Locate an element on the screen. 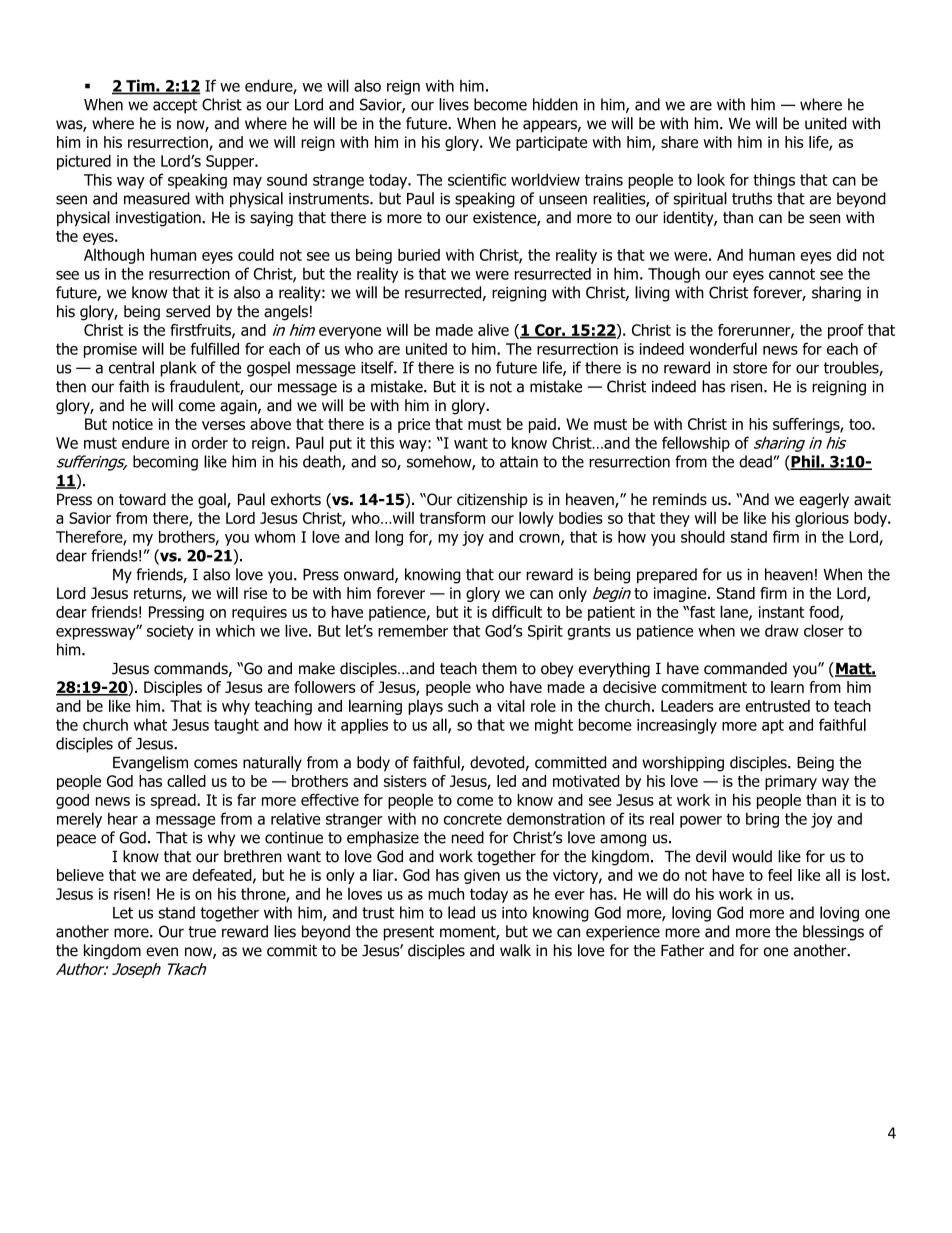 The image size is (952, 1233). things is located at coordinates (774, 181).
